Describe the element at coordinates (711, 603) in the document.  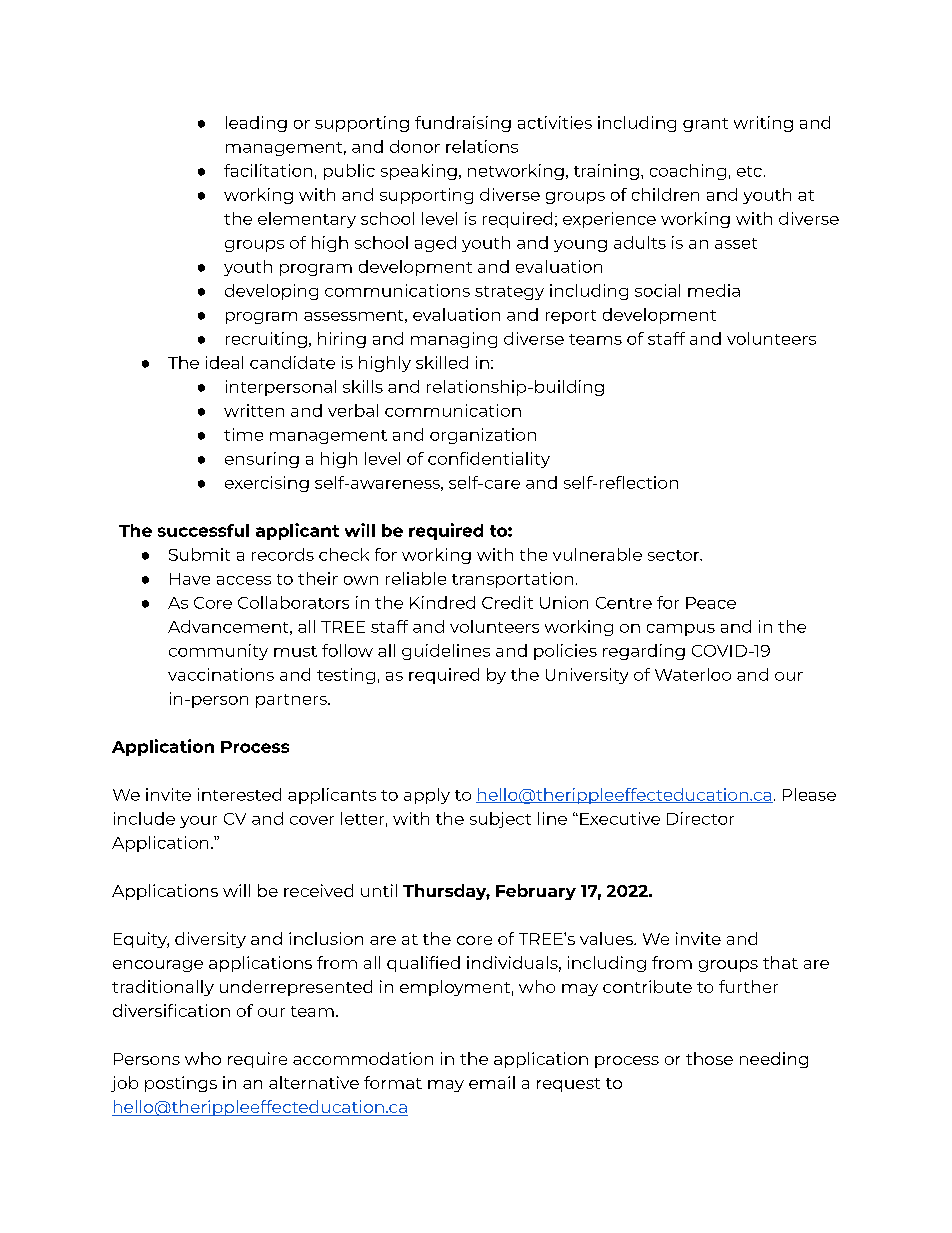
I see `Peace` at that location.
